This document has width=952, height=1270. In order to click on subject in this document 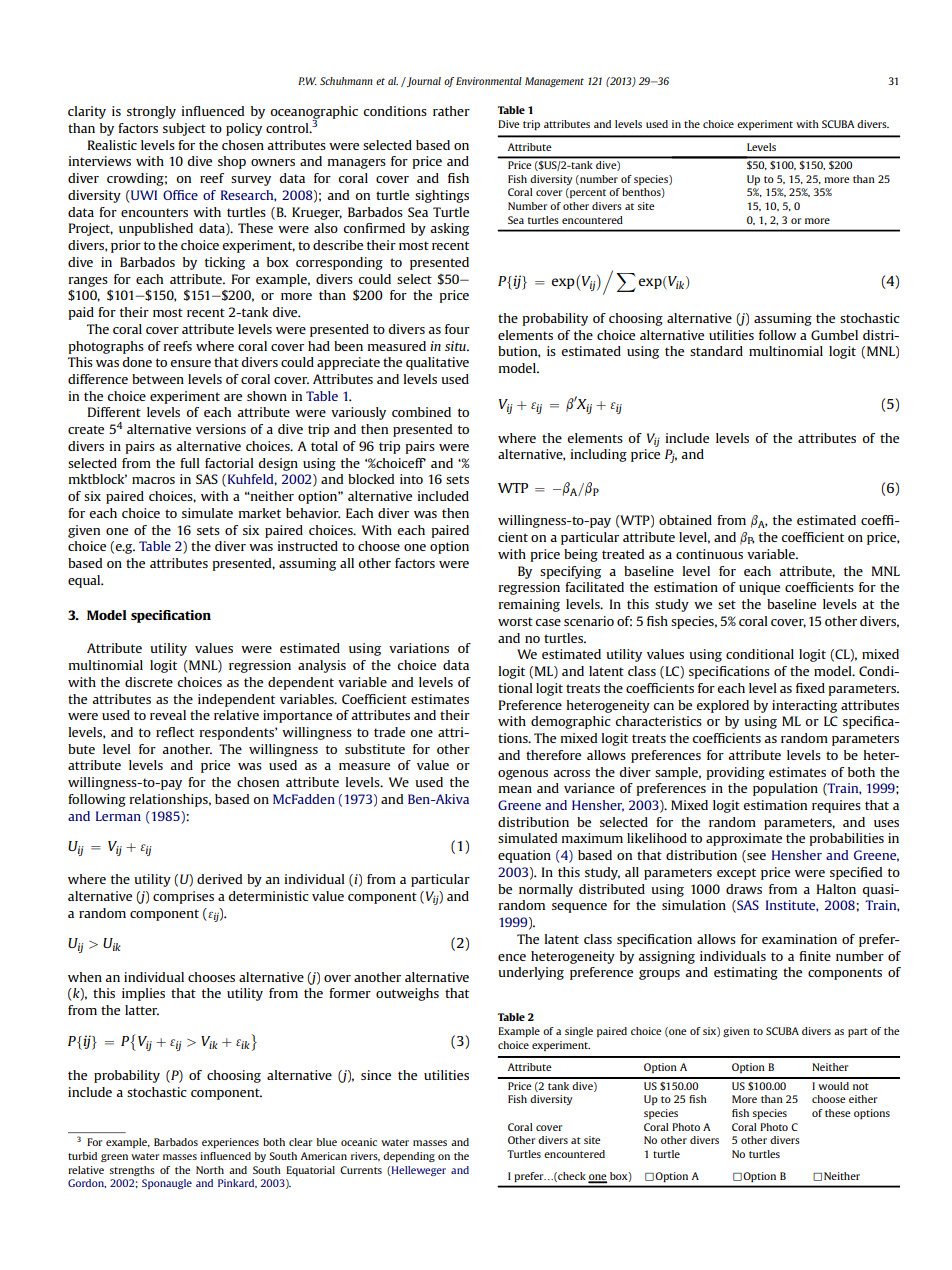, I will do `click(184, 129)`.
